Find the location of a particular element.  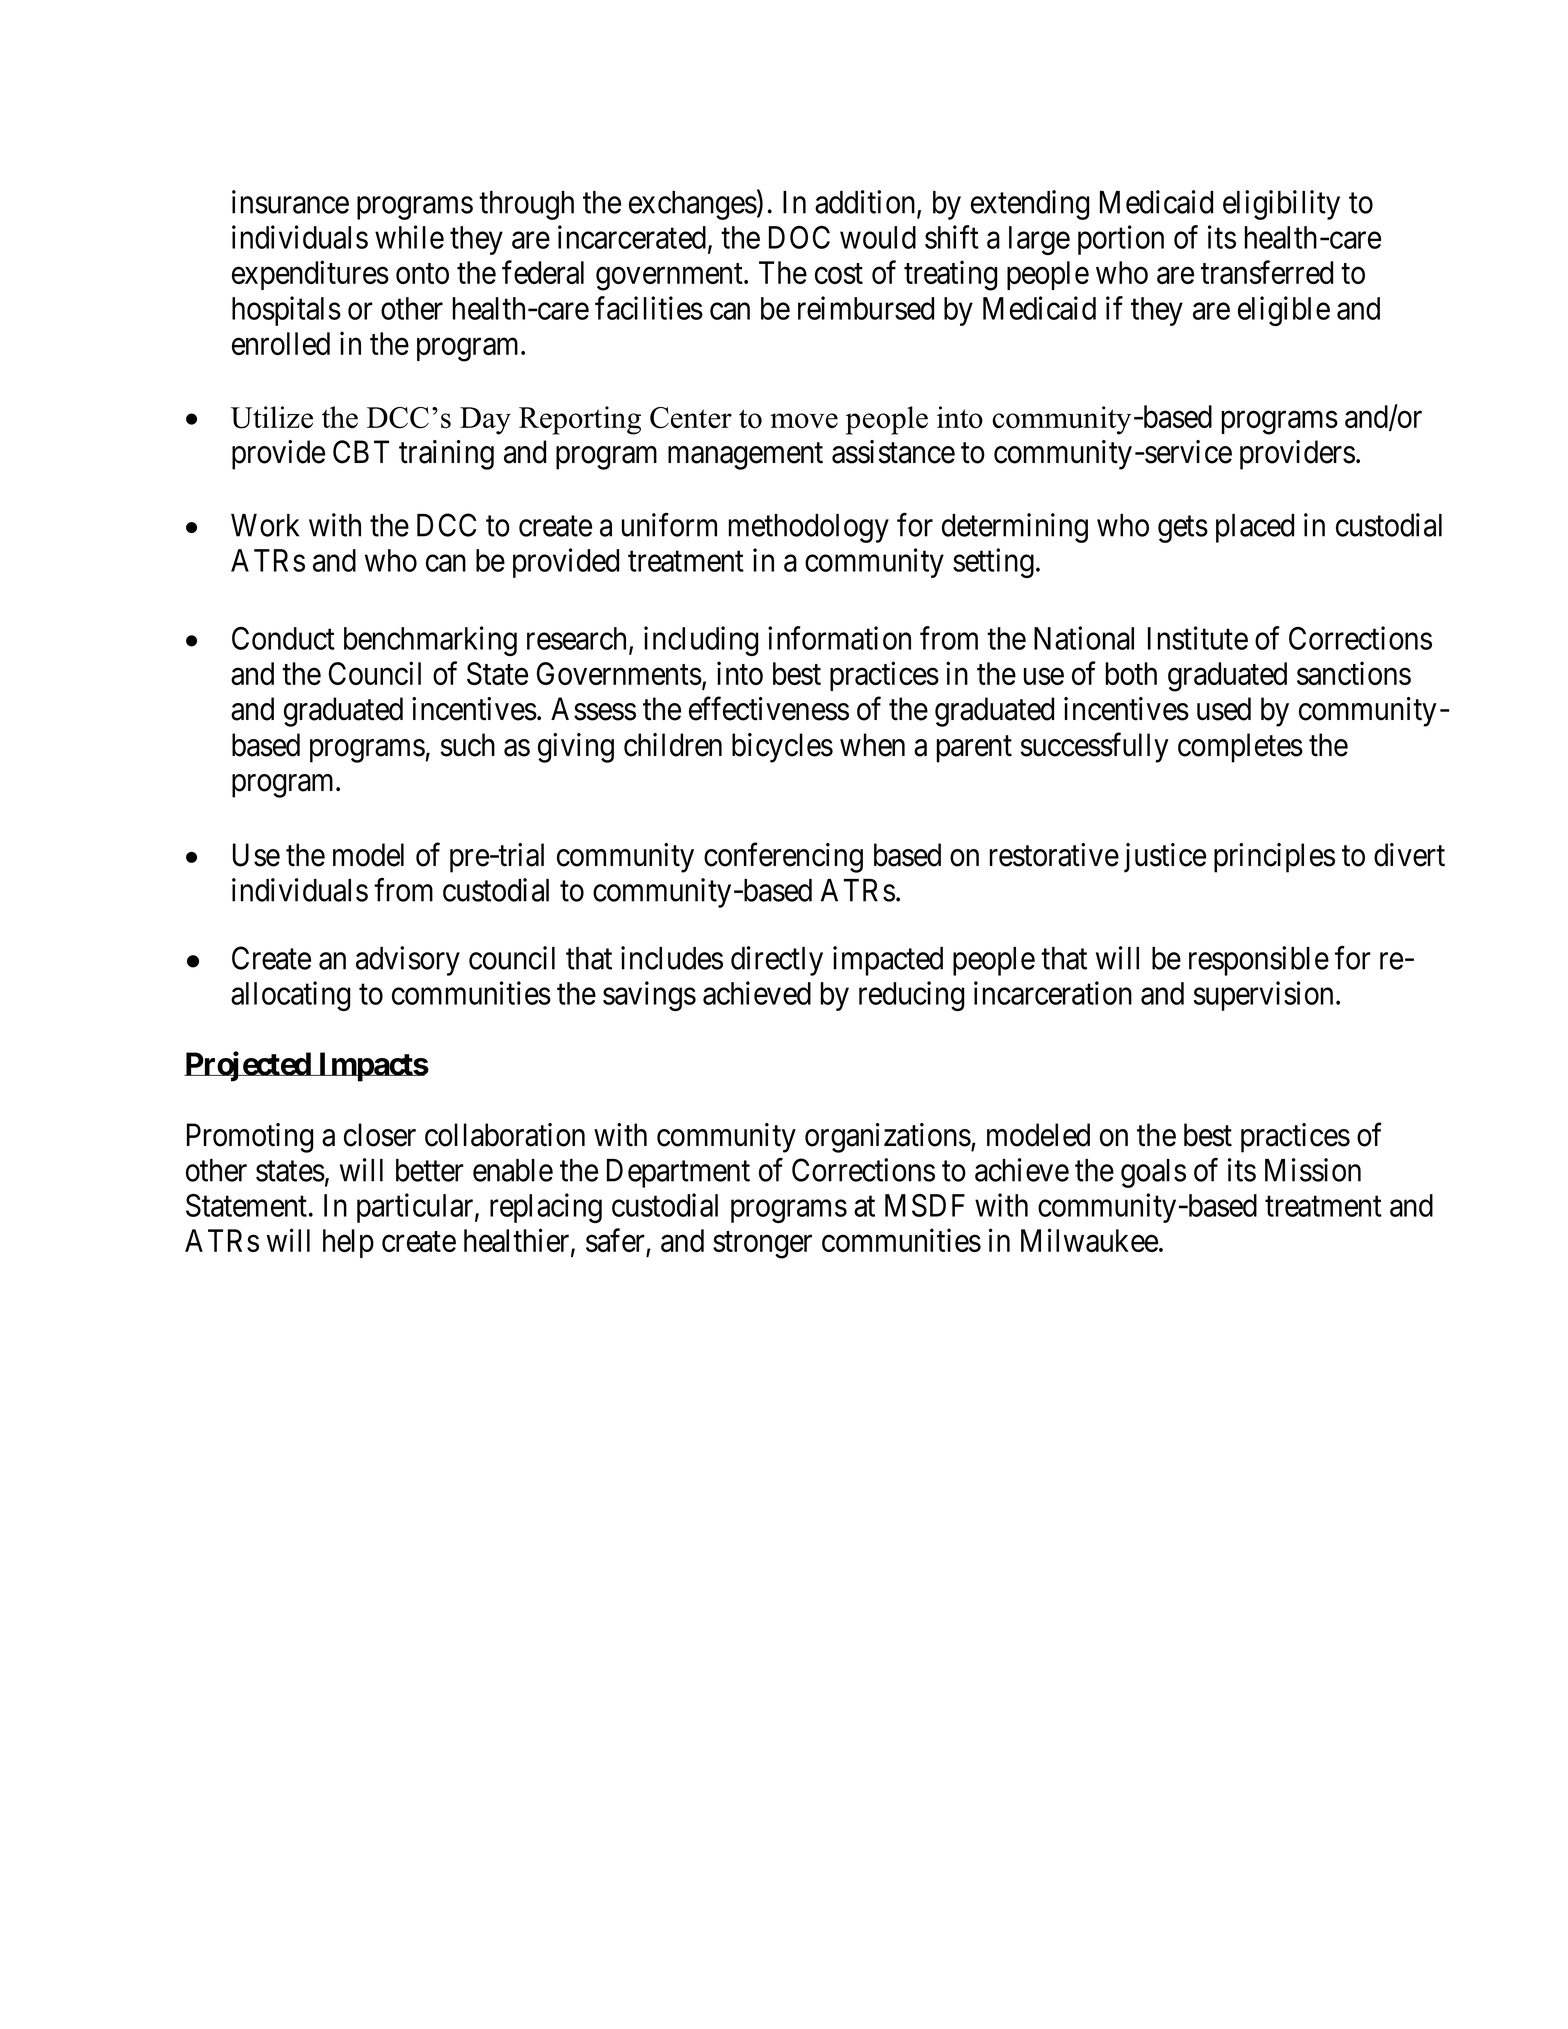

responsible is located at coordinates (1259, 961).
